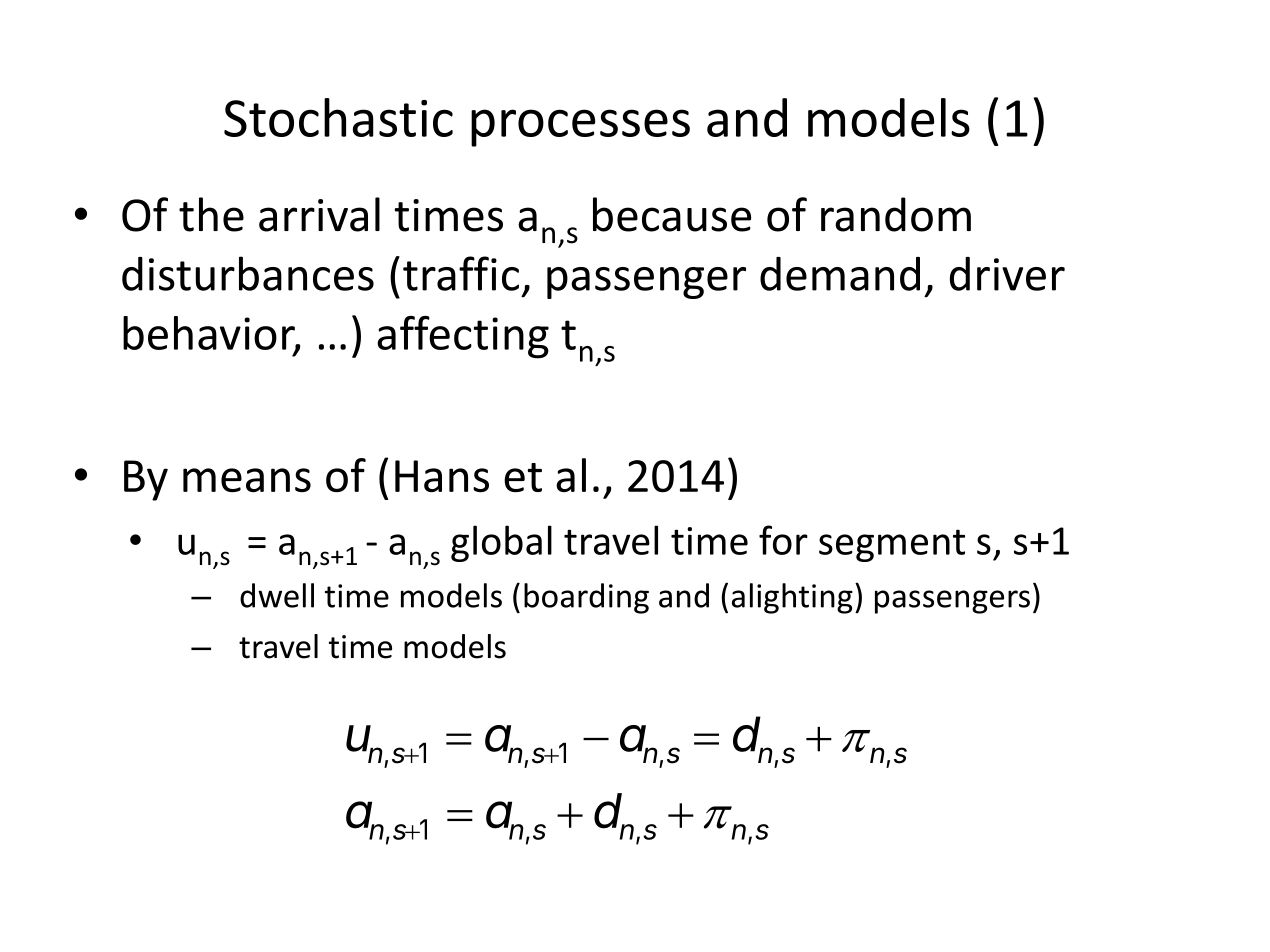 This screenshot has width=1270, height=952. What do you see at coordinates (892, 545) in the screenshot?
I see `segment` at bounding box center [892, 545].
